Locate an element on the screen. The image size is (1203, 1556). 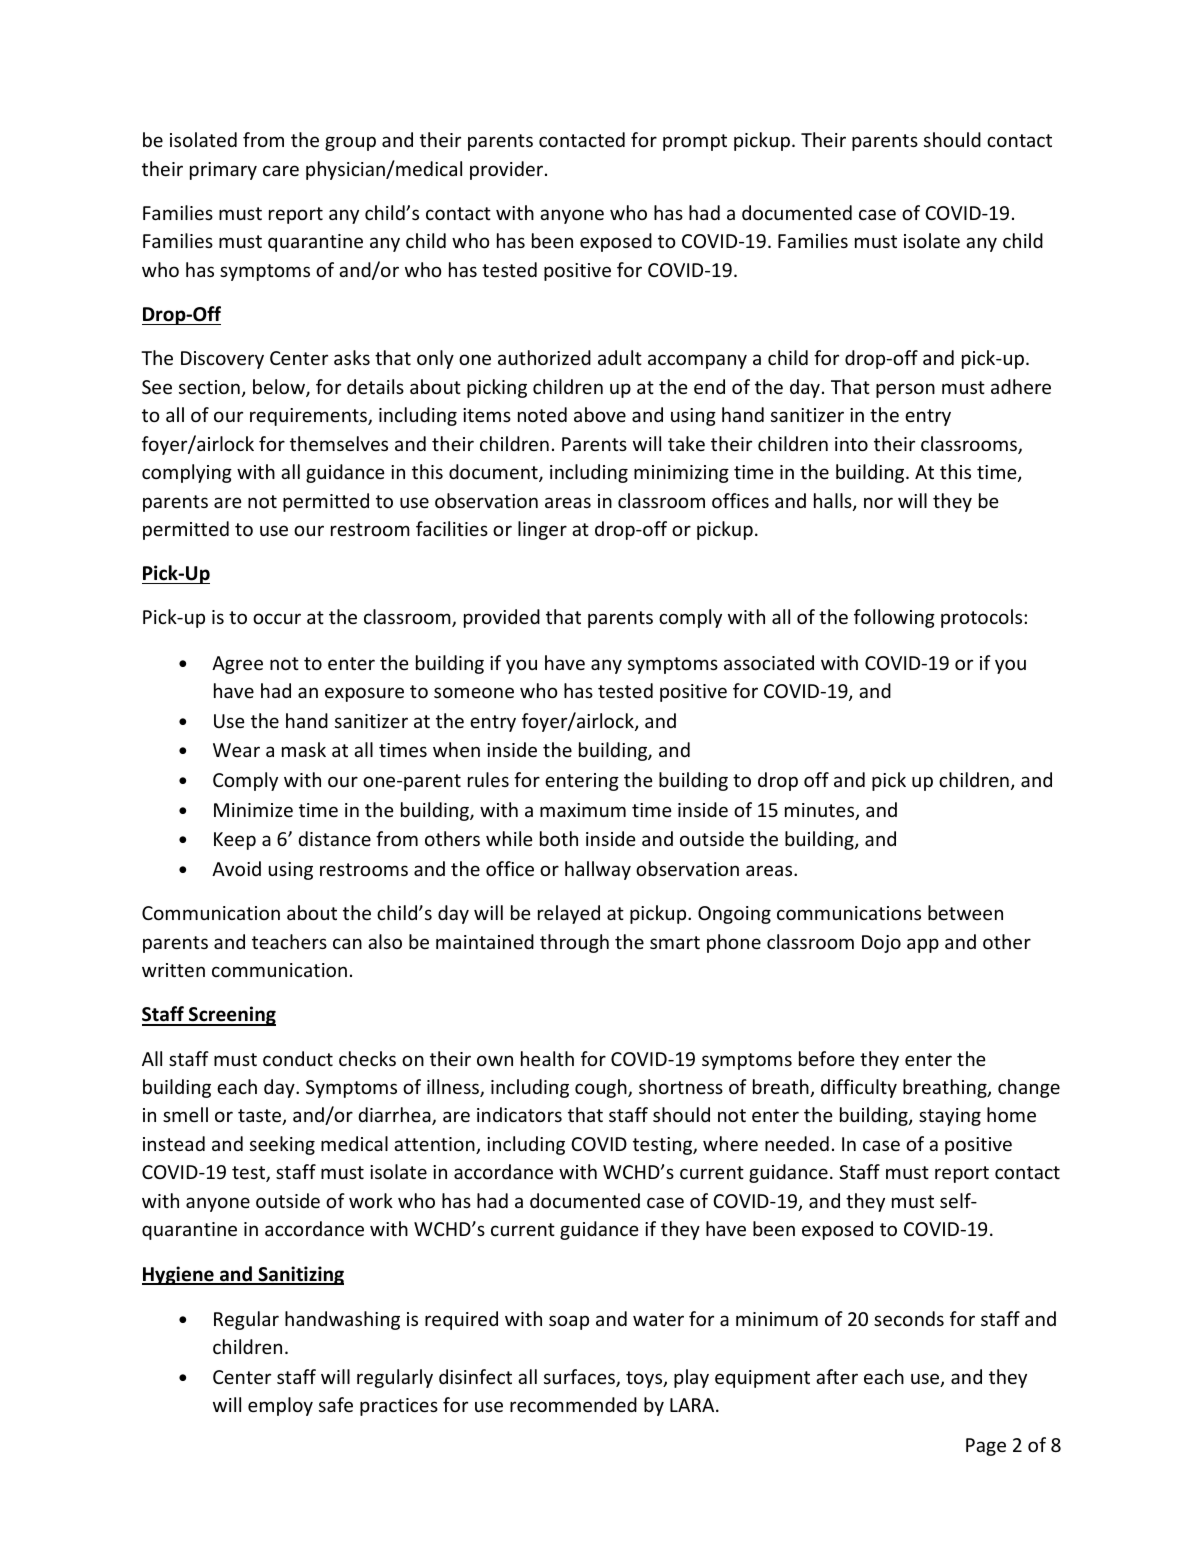
care is located at coordinates (281, 170).
